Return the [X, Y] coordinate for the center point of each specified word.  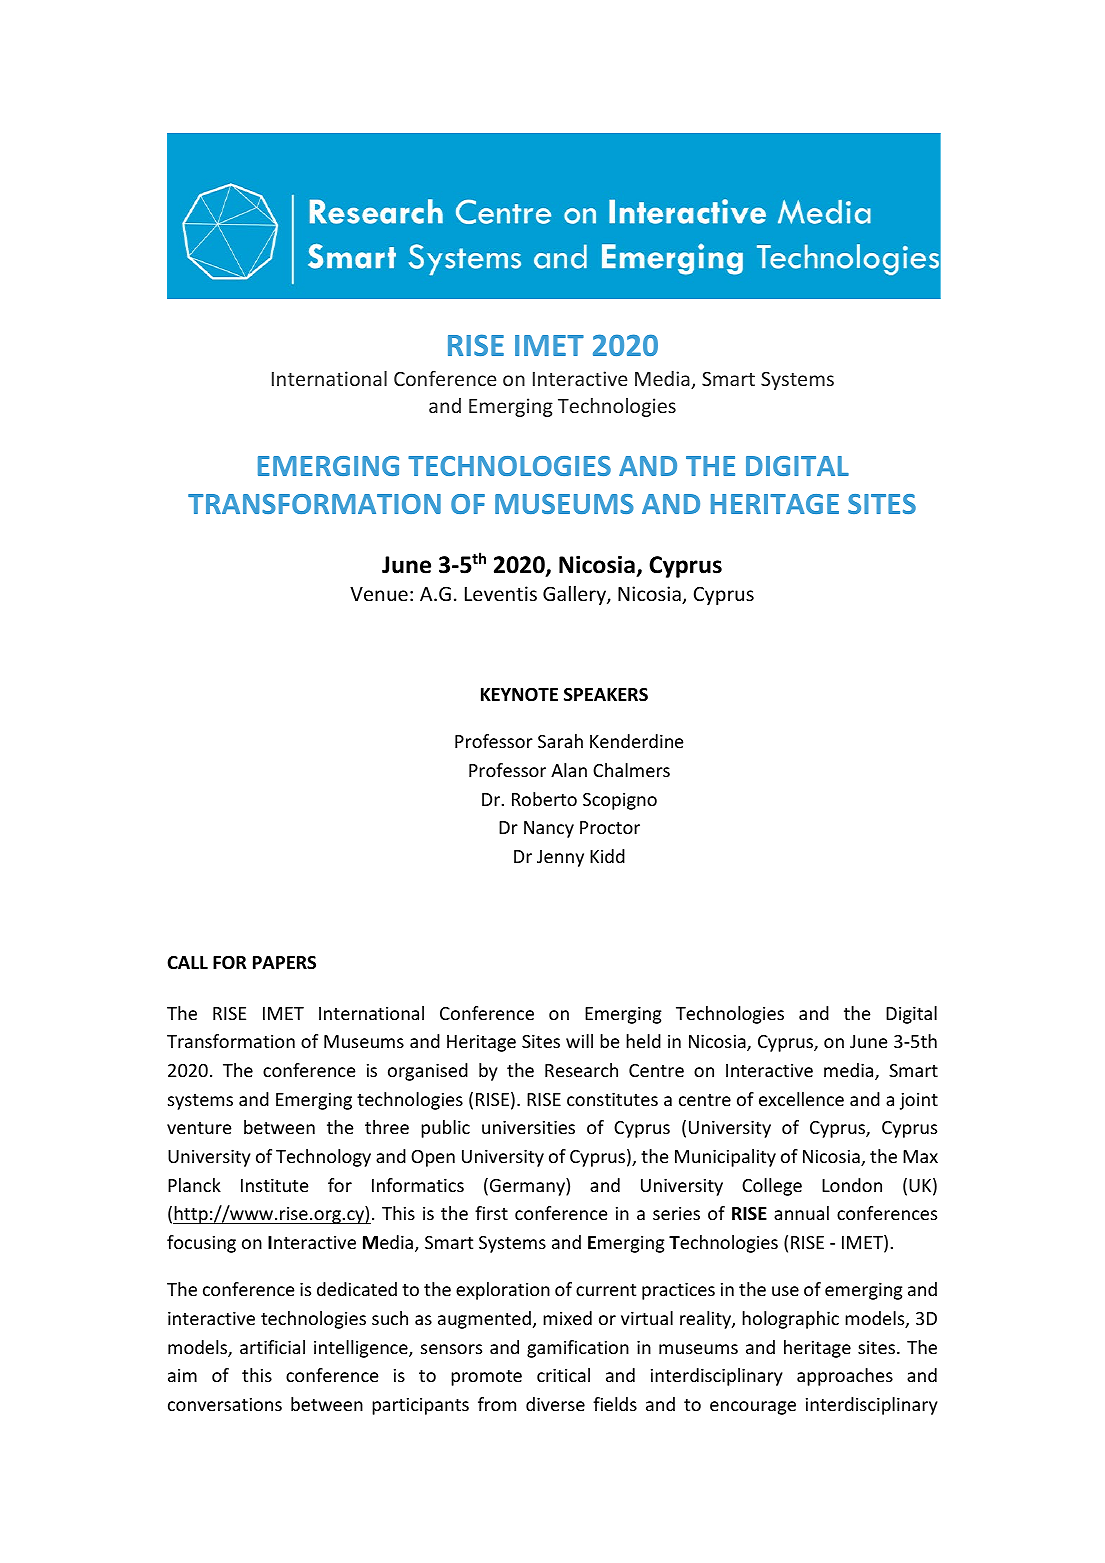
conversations [225, 1404]
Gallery [575, 595]
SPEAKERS [606, 695]
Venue [379, 594]
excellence [801, 1099]
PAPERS [284, 962]
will [579, 1041]
